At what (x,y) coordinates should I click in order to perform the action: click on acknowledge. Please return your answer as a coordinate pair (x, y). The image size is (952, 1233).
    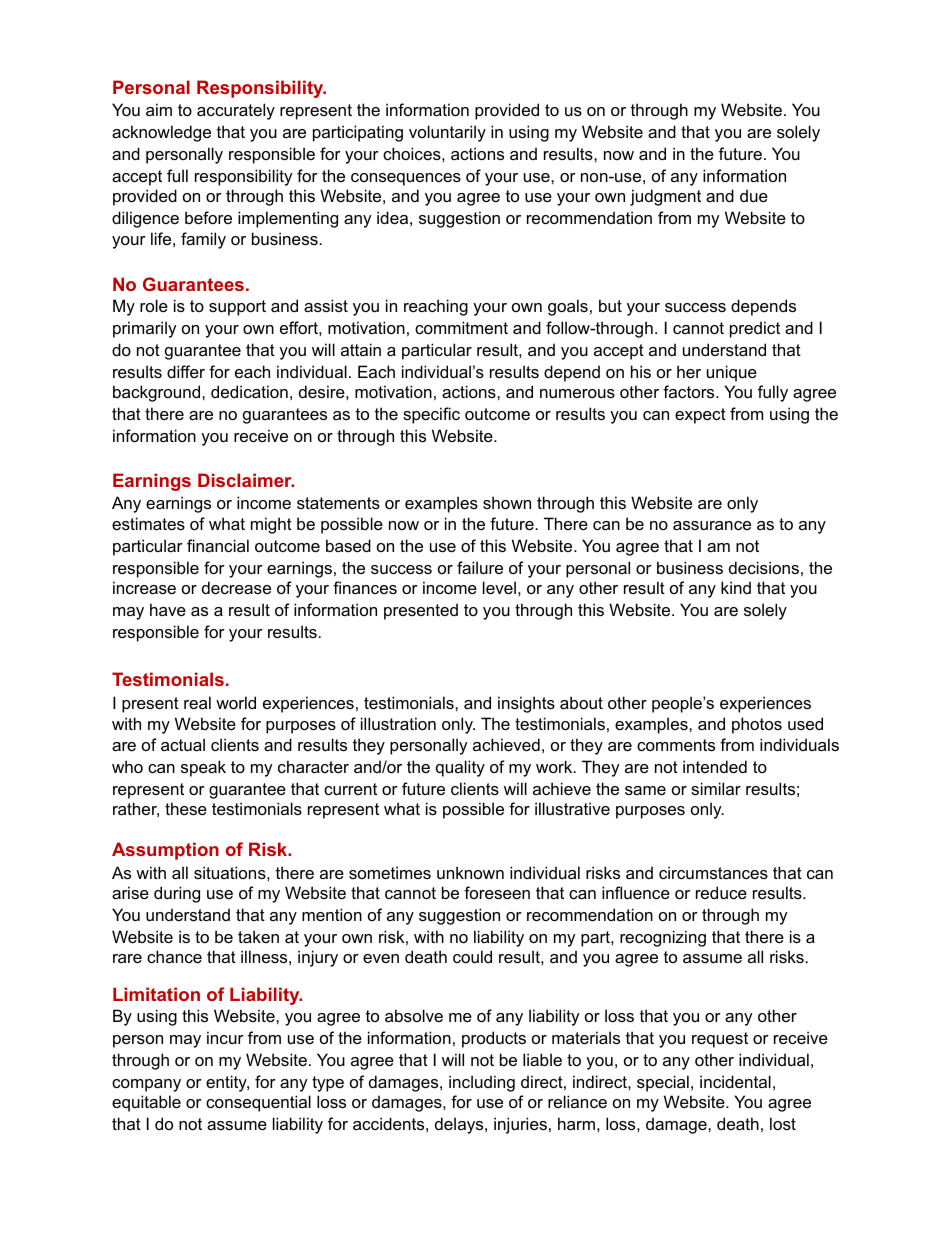
    Looking at the image, I should click on (161, 133).
